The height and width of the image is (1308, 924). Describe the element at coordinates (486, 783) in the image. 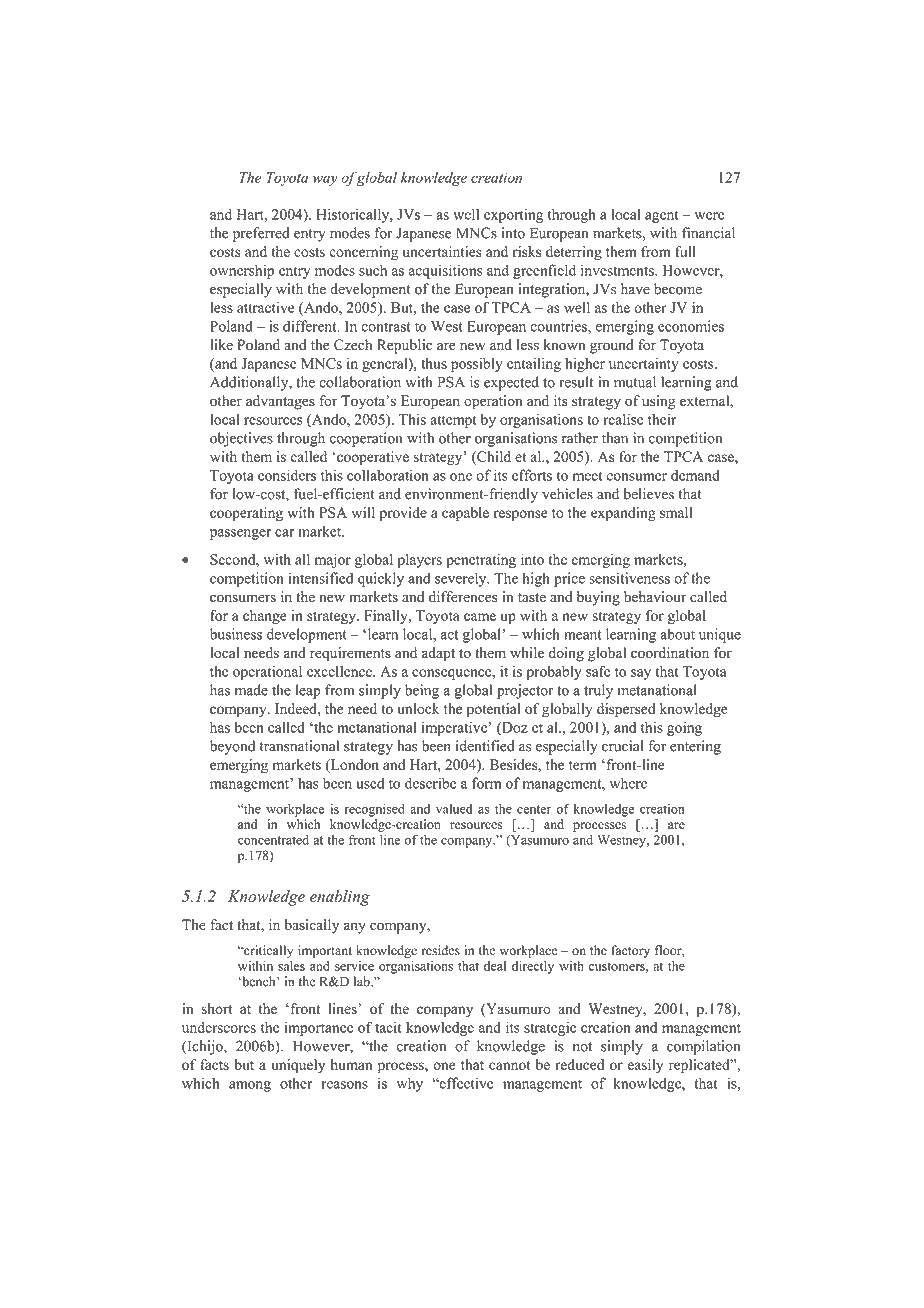

I see `form` at that location.
